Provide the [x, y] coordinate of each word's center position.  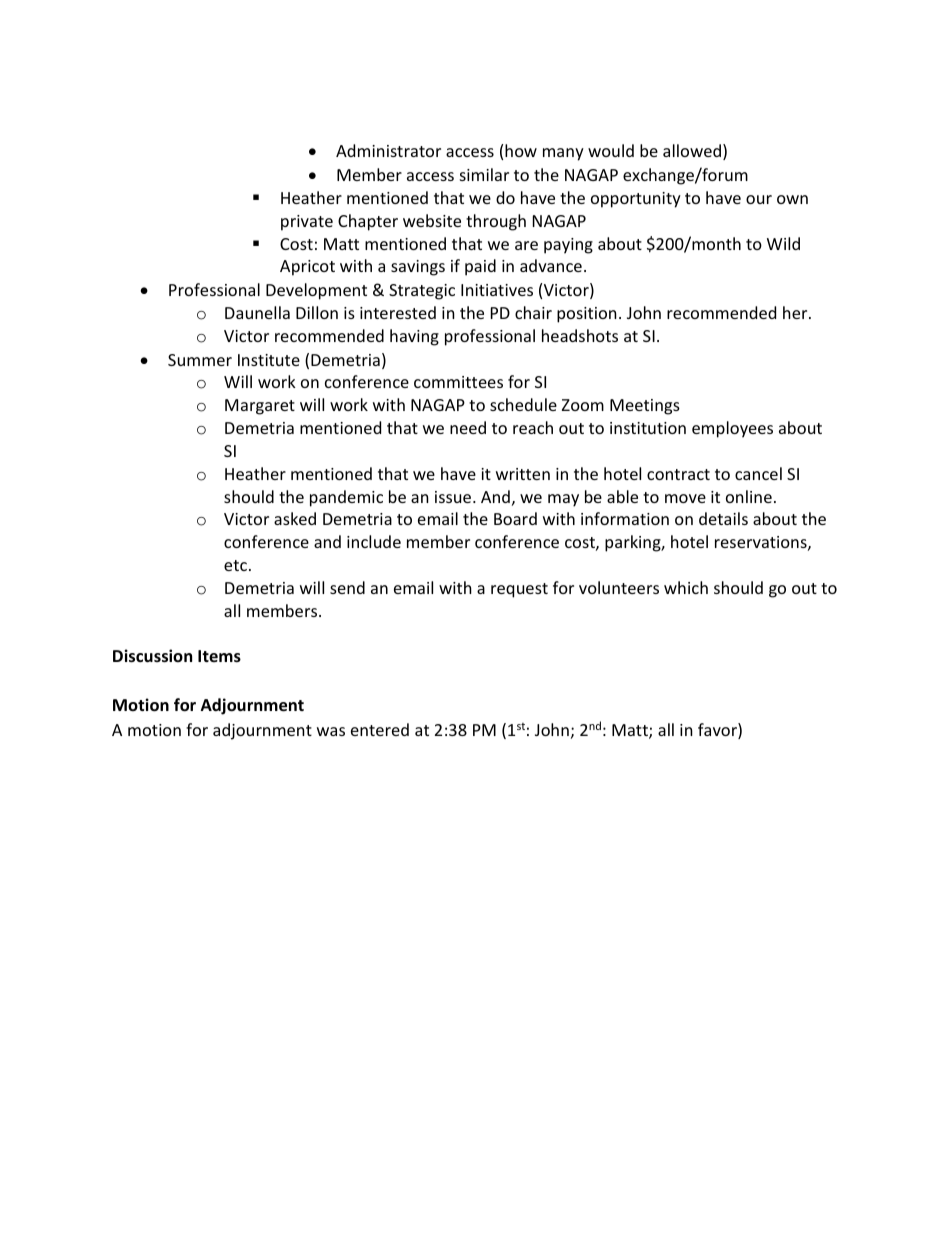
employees [732, 429]
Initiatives [497, 290]
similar [484, 174]
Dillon [317, 312]
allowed [692, 150]
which [686, 587]
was [331, 731]
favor [718, 731]
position [587, 315]
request [519, 590]
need [468, 427]
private [307, 223]
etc [235, 565]
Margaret [260, 407]
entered [380, 729]
